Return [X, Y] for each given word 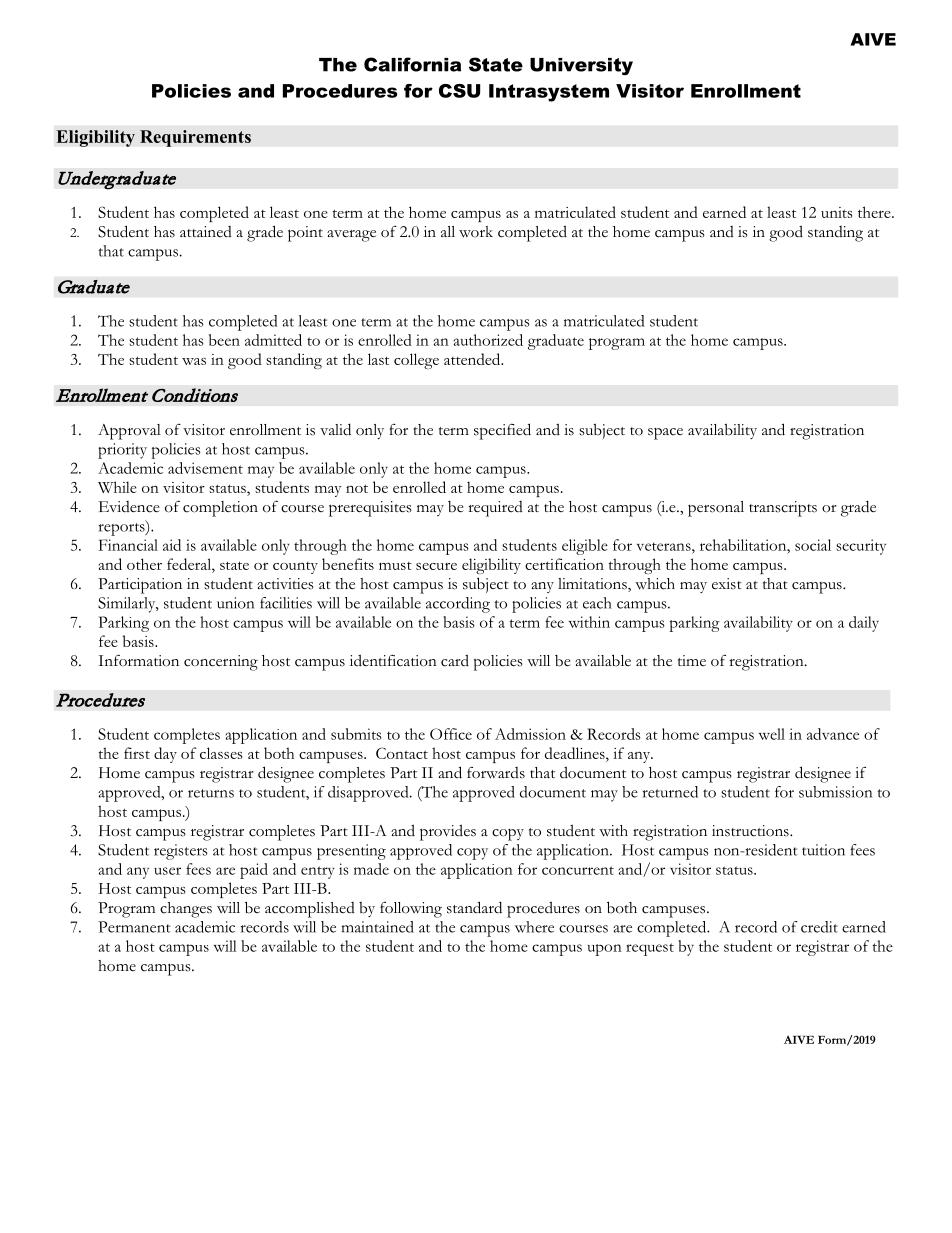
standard [474, 907]
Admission [530, 734]
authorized [488, 340]
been [224, 340]
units [836, 212]
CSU [459, 91]
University [581, 66]
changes [186, 910]
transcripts [783, 509]
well [772, 734]
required [495, 509]
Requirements [195, 138]
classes [221, 753]
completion [220, 509]
